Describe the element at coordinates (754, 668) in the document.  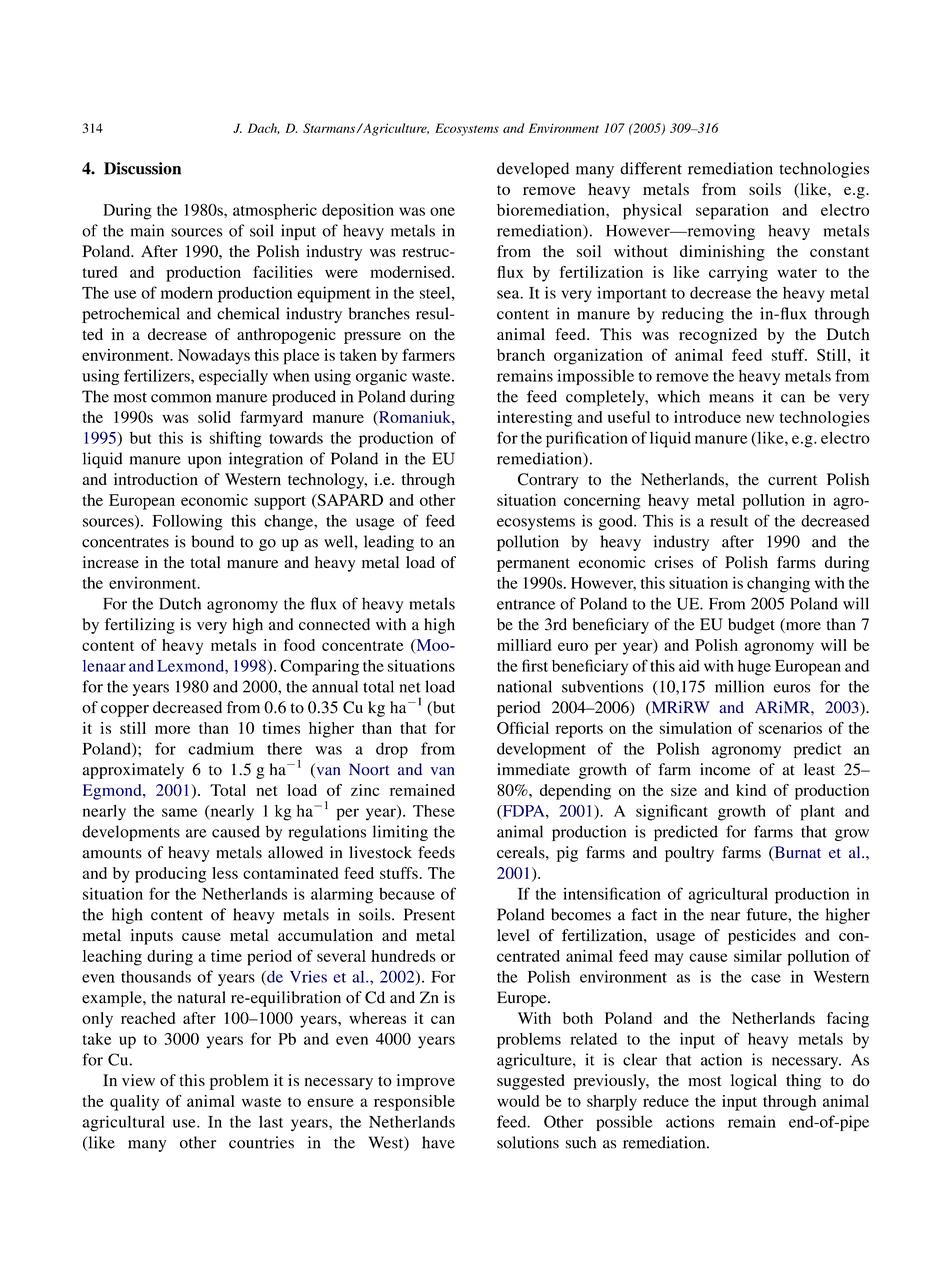
I see `huge` at that location.
